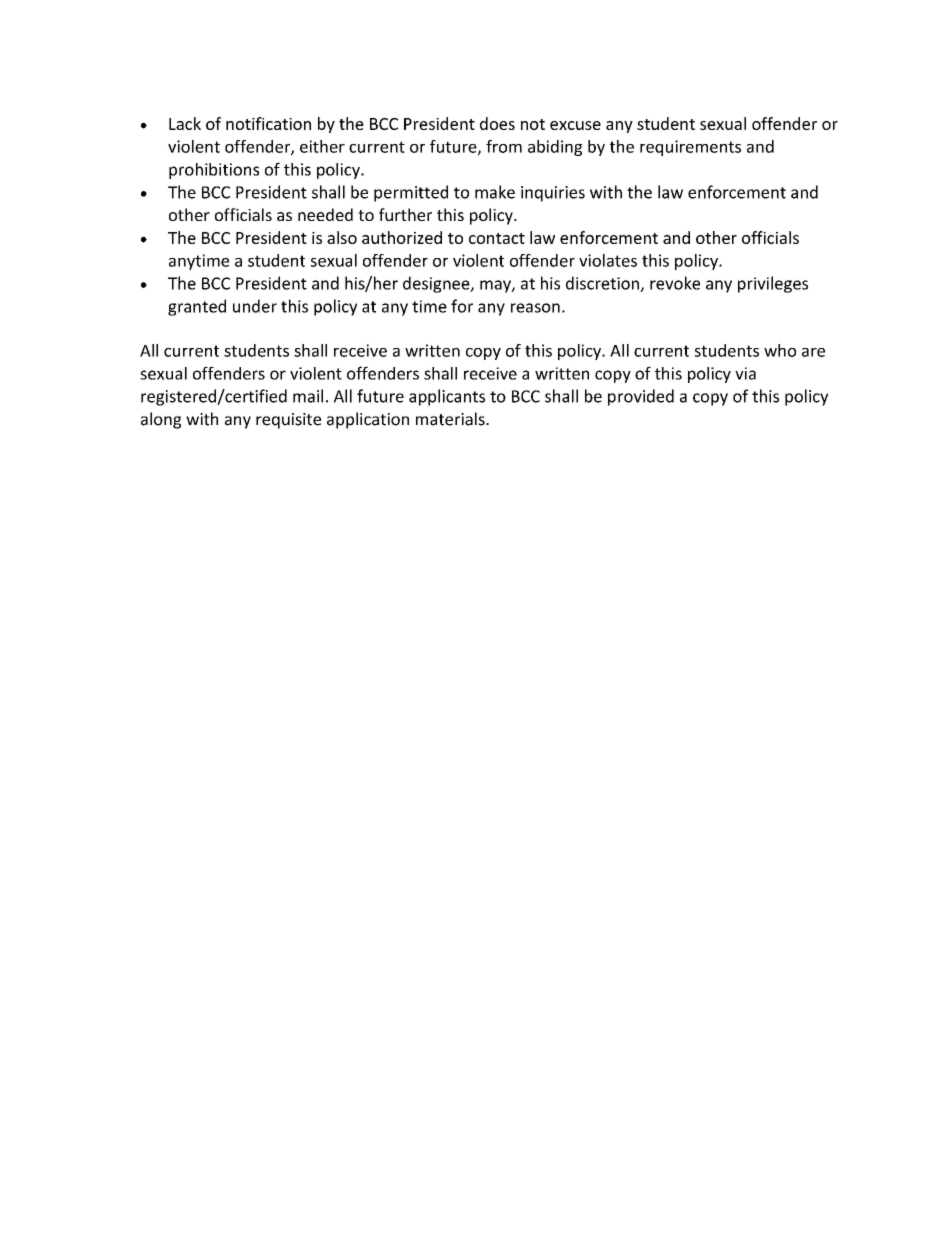 Image resolution: width=952 pixels, height=1233 pixels. Describe the element at coordinates (773, 284) in the page. I see `privileges` at that location.
